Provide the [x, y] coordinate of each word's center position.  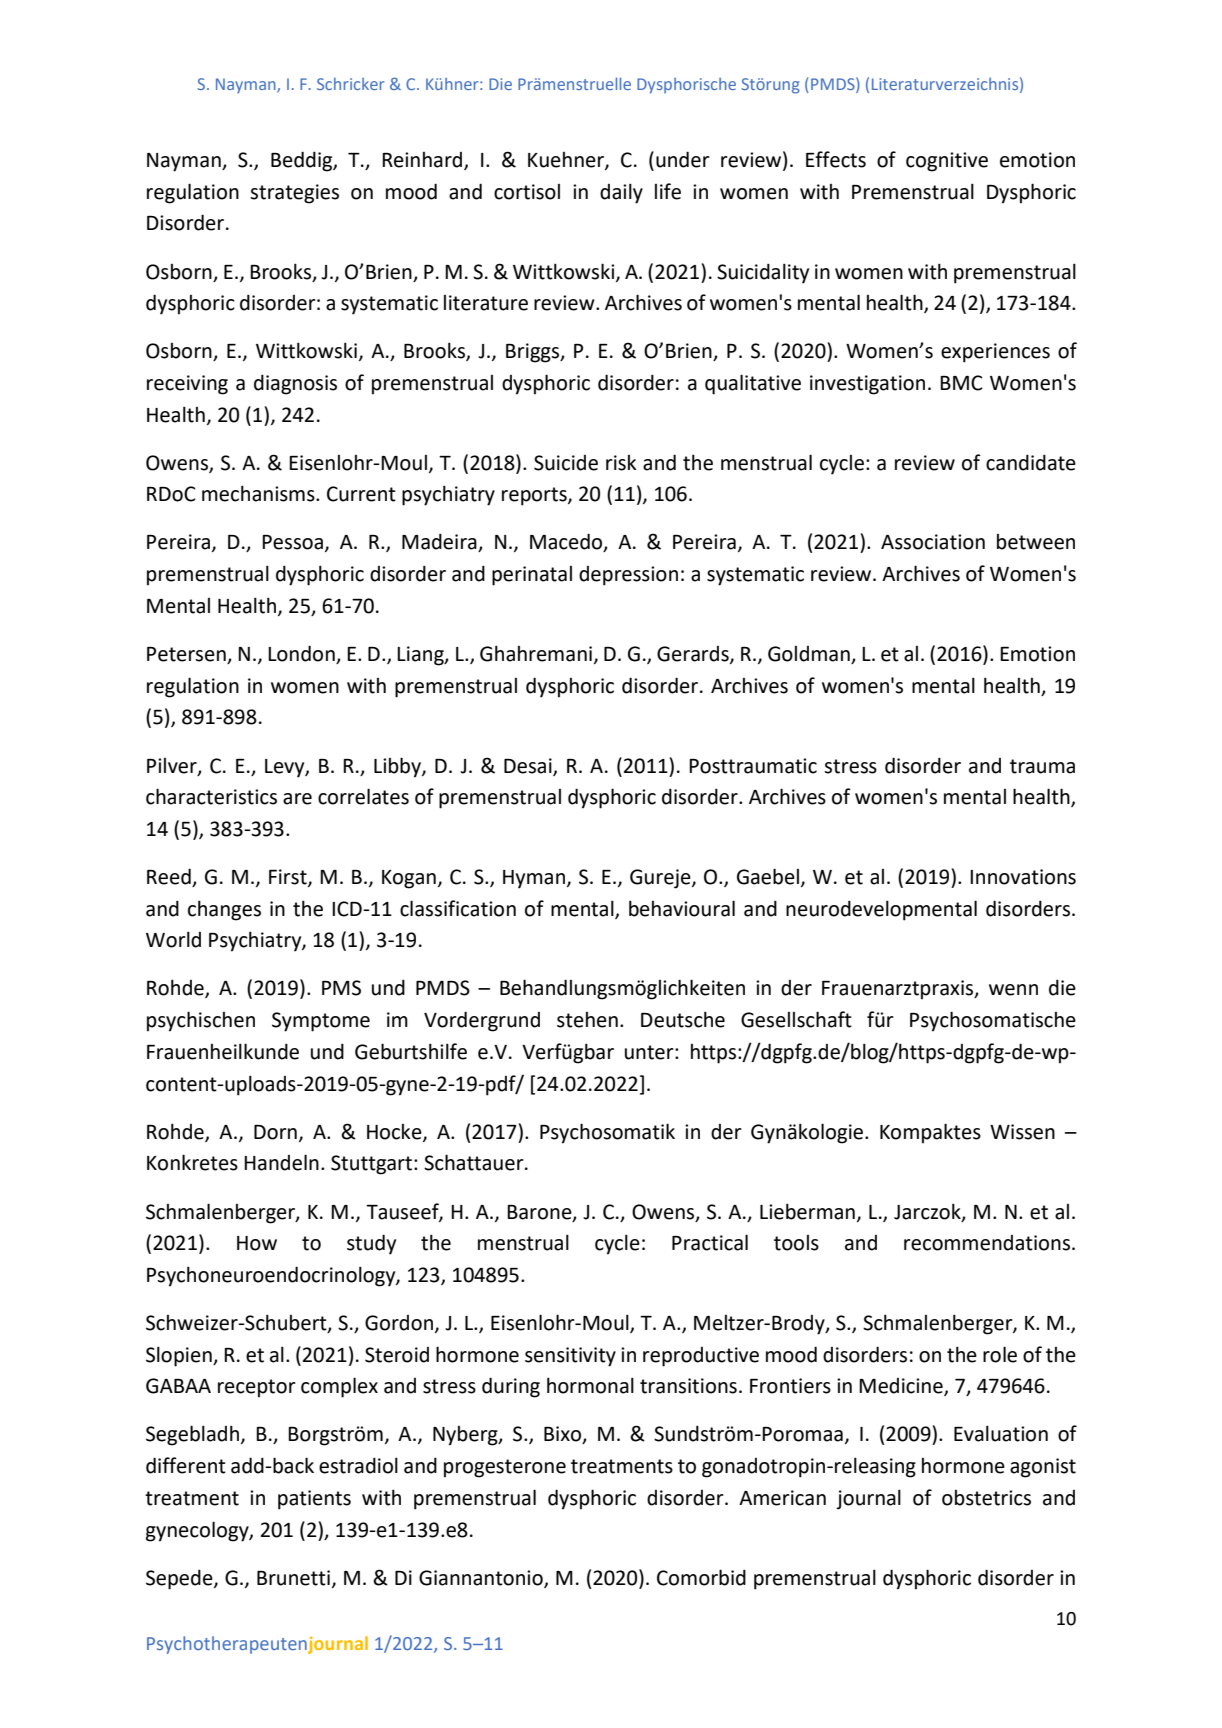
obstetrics [986, 1498]
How [257, 1243]
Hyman [534, 879]
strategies [294, 194]
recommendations [987, 1243]
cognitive [947, 162]
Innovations [1023, 877]
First [289, 878]
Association [933, 542]
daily [621, 193]
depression [628, 576]
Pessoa [292, 542]
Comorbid [701, 1577]
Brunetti [293, 1578]
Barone [540, 1213]
